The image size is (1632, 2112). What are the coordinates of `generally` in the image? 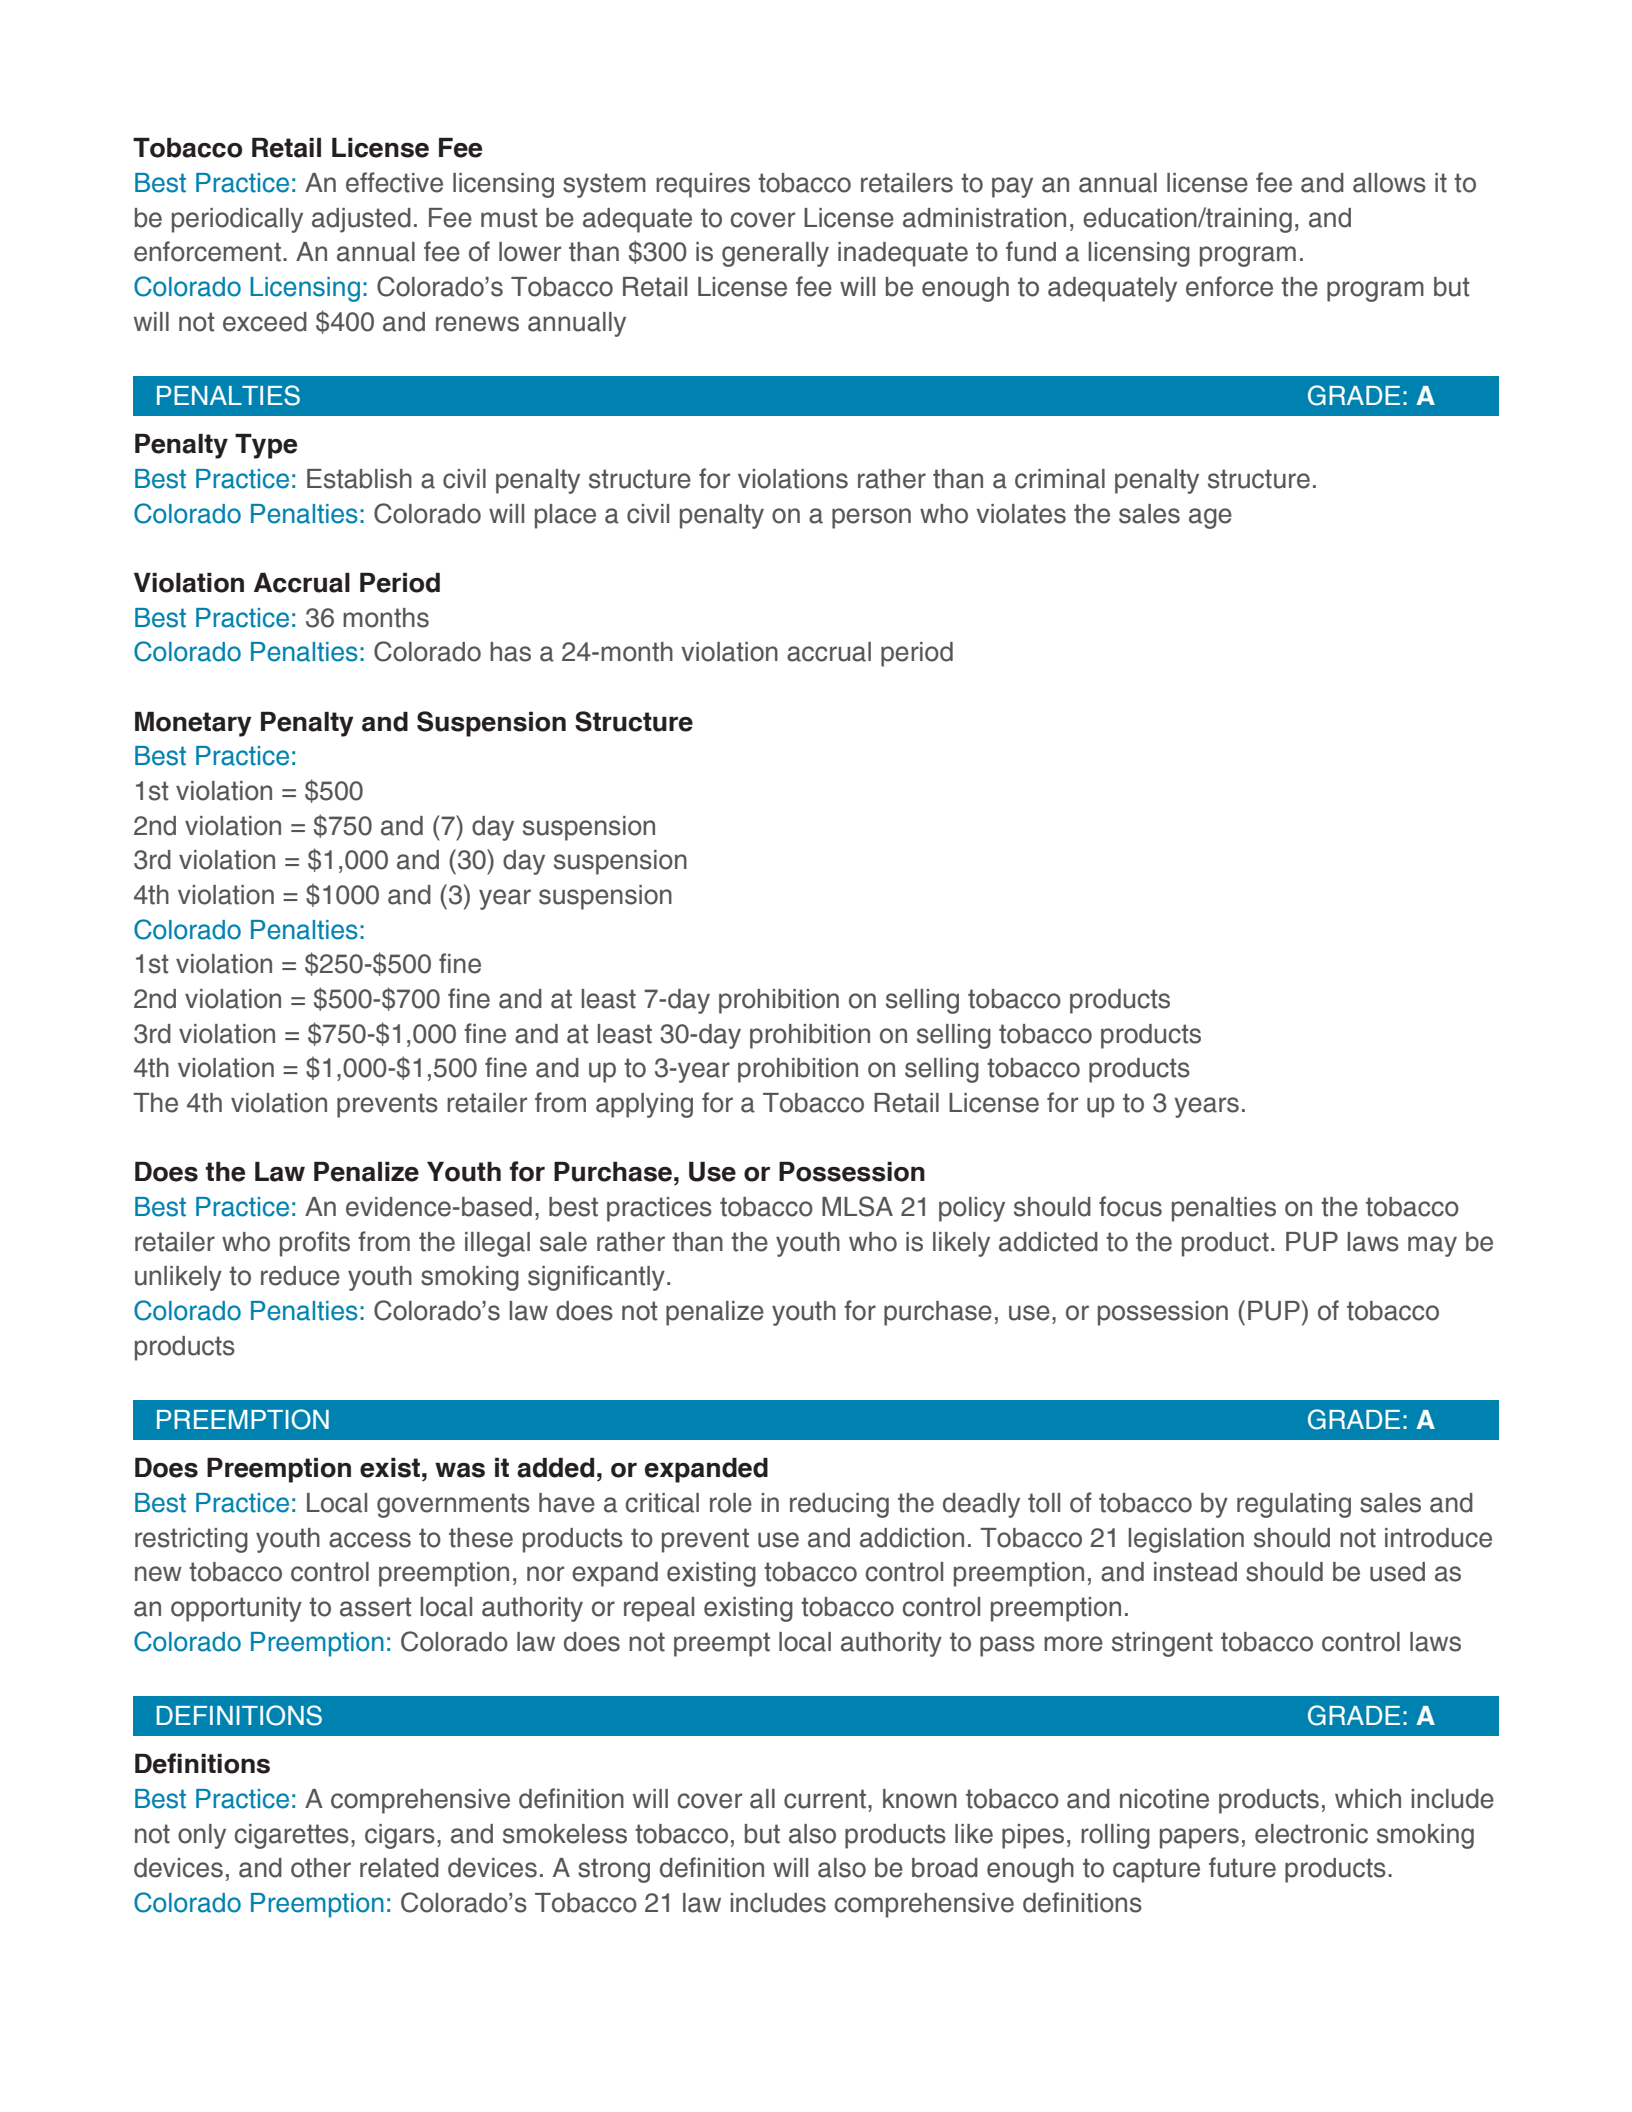 It's located at (775, 254).
